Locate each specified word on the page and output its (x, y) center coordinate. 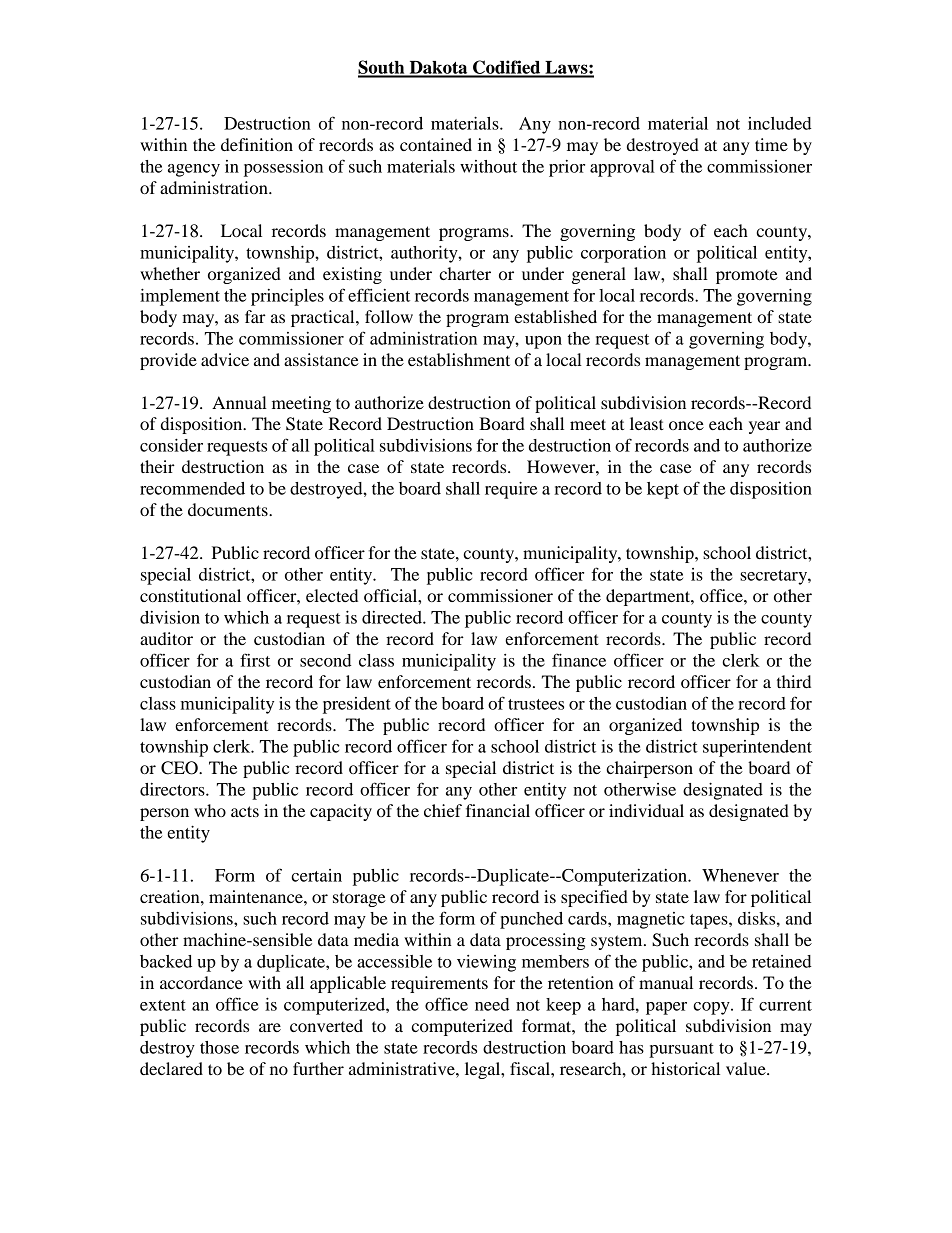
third (794, 681)
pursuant (681, 1050)
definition (257, 144)
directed (393, 617)
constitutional (190, 595)
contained (436, 144)
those (219, 1047)
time (771, 144)
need (492, 1004)
